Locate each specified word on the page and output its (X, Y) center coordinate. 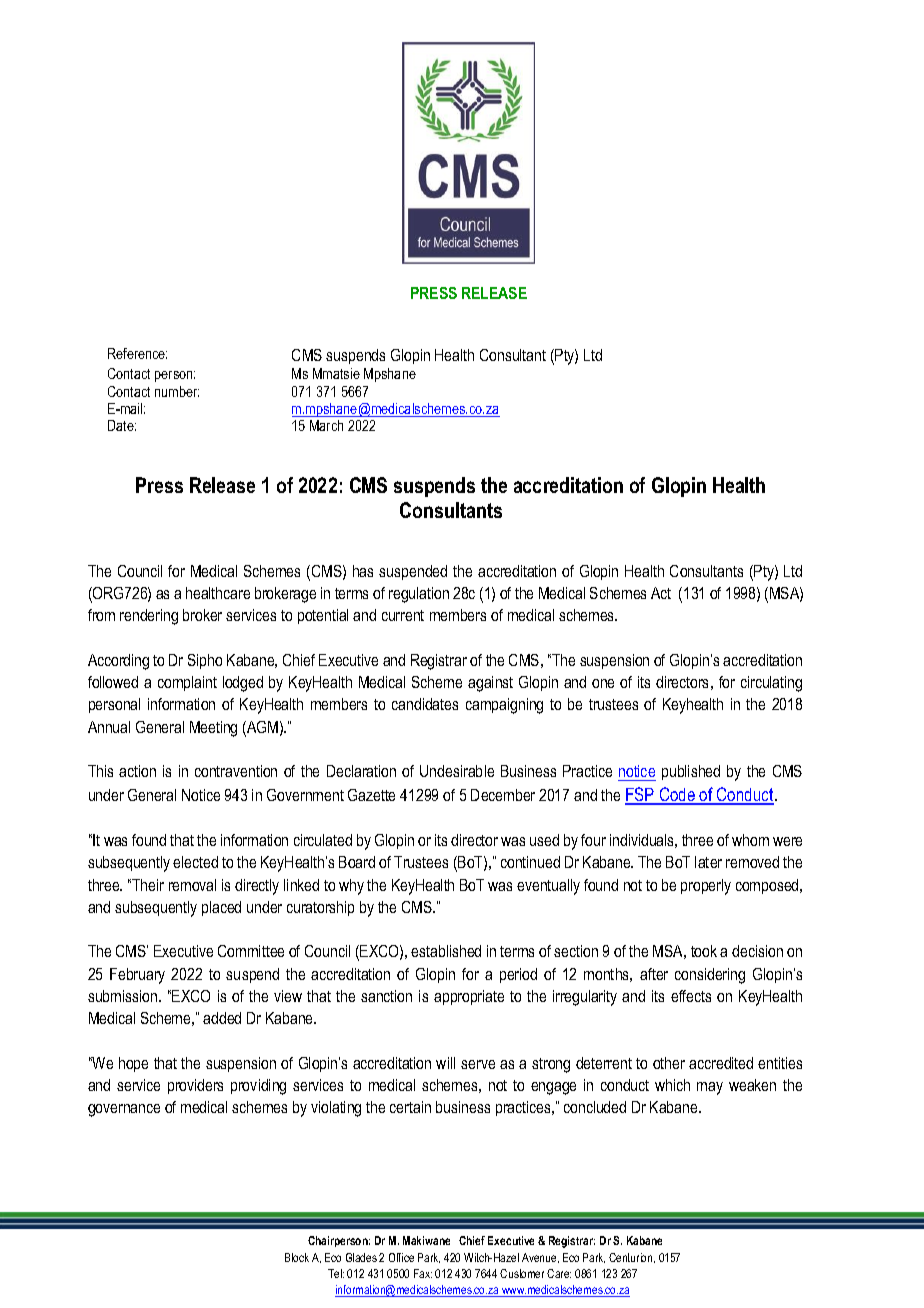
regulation (419, 595)
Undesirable (457, 771)
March (326, 425)
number (177, 391)
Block (297, 1257)
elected (195, 862)
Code (677, 795)
